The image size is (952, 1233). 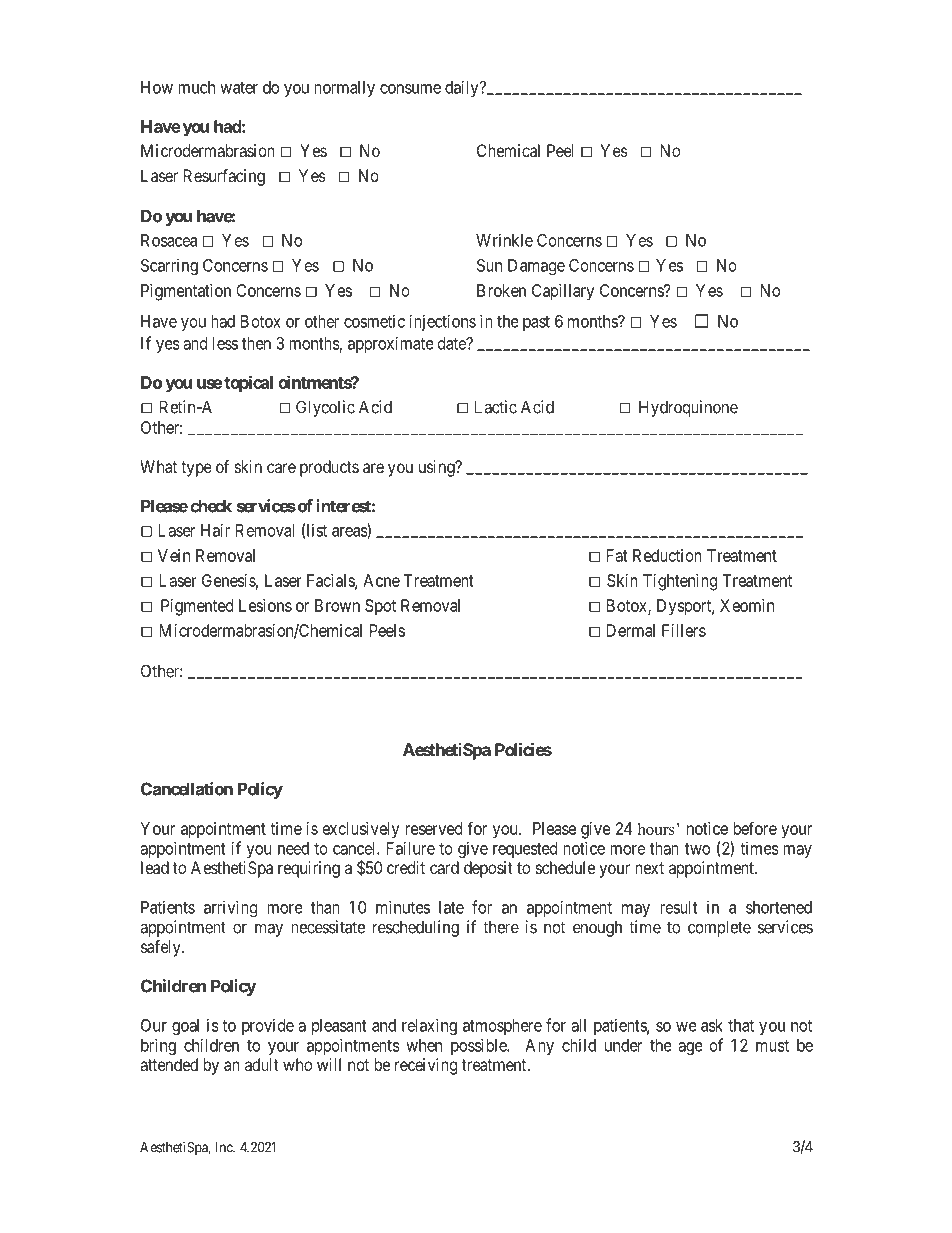 I want to click on injections, so click(x=442, y=322).
